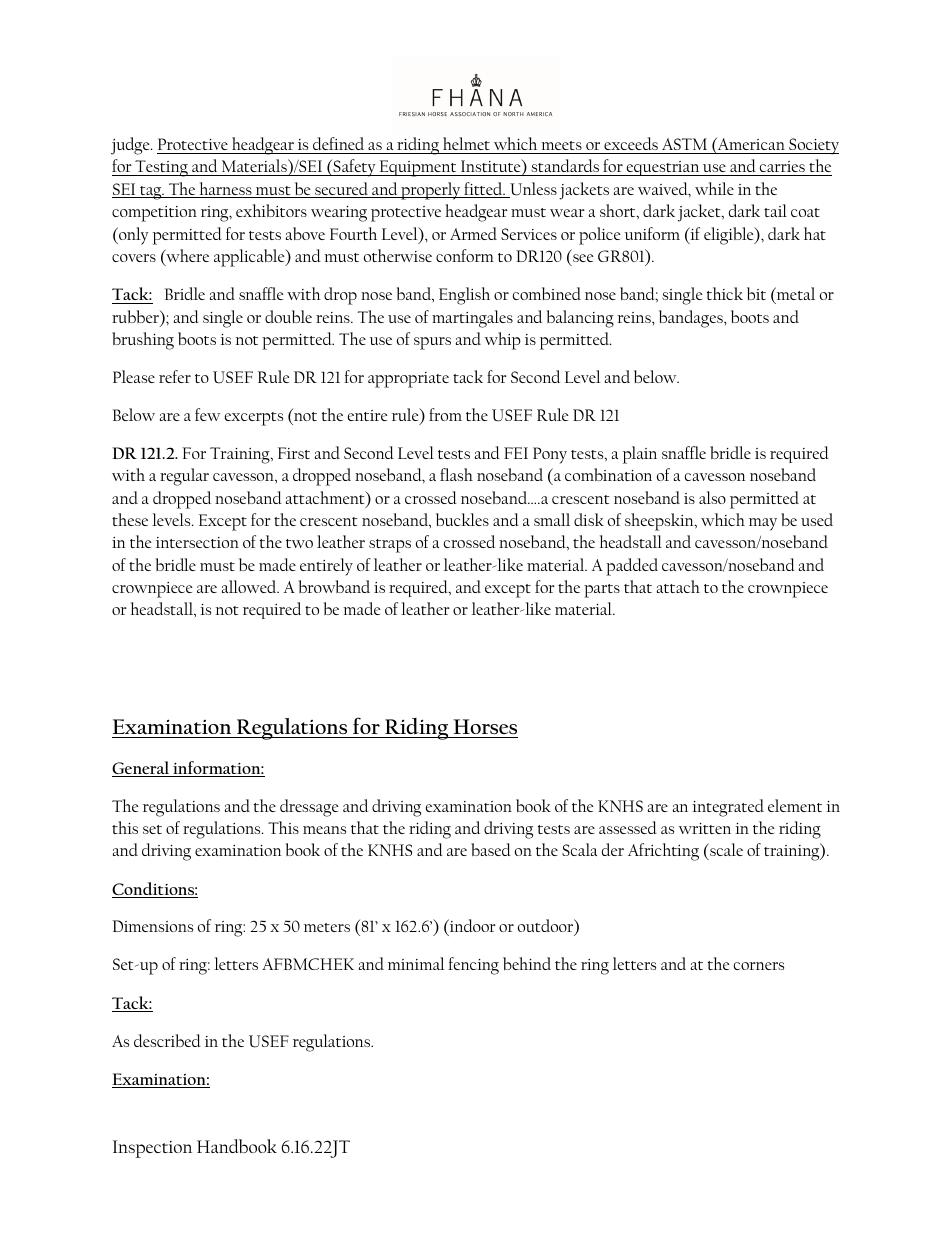  Describe the element at coordinates (152, 1149) in the image. I see `Inspection` at that location.
